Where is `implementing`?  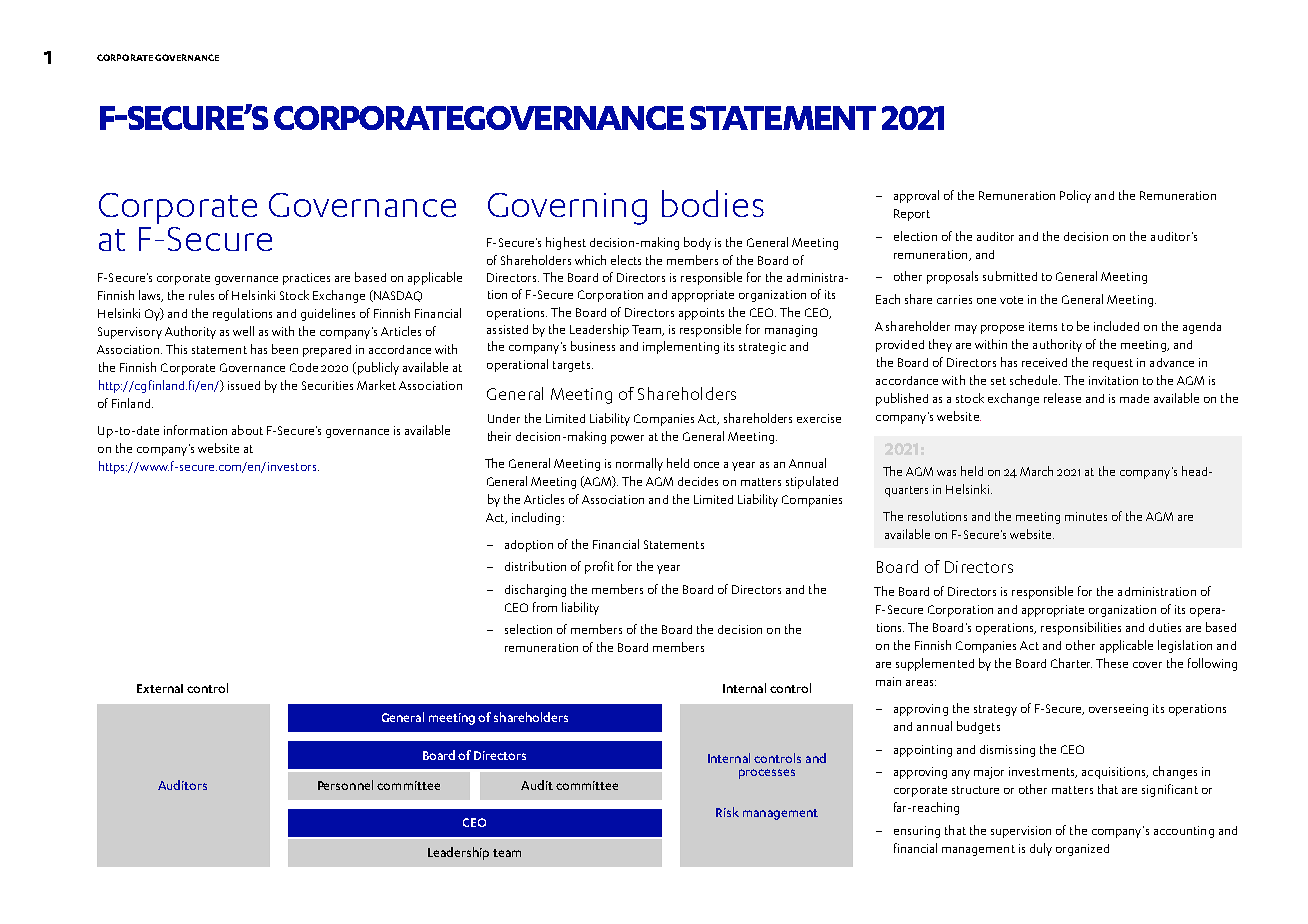 implementing is located at coordinates (681, 347).
